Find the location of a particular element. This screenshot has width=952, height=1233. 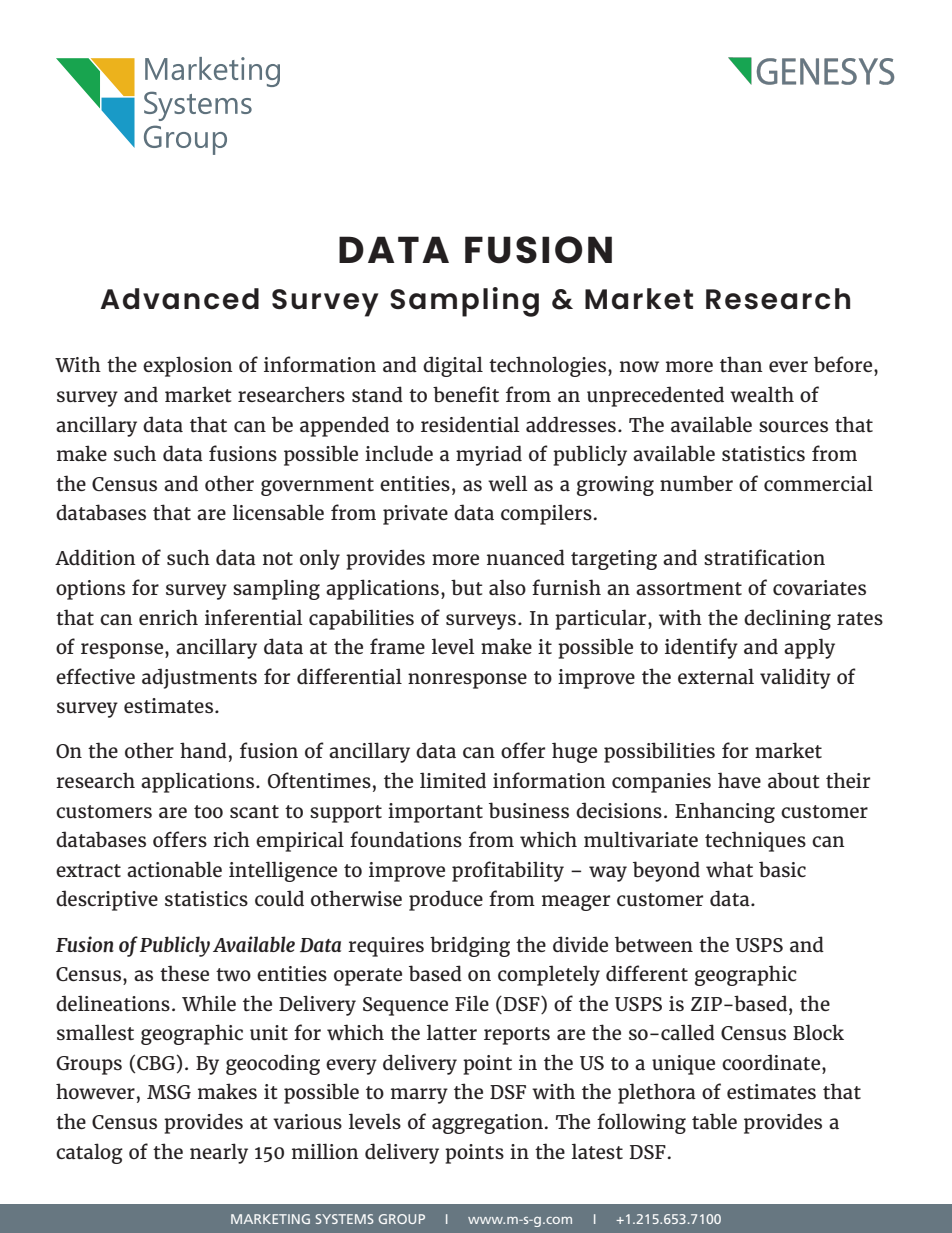

actionable is located at coordinates (174, 869).
